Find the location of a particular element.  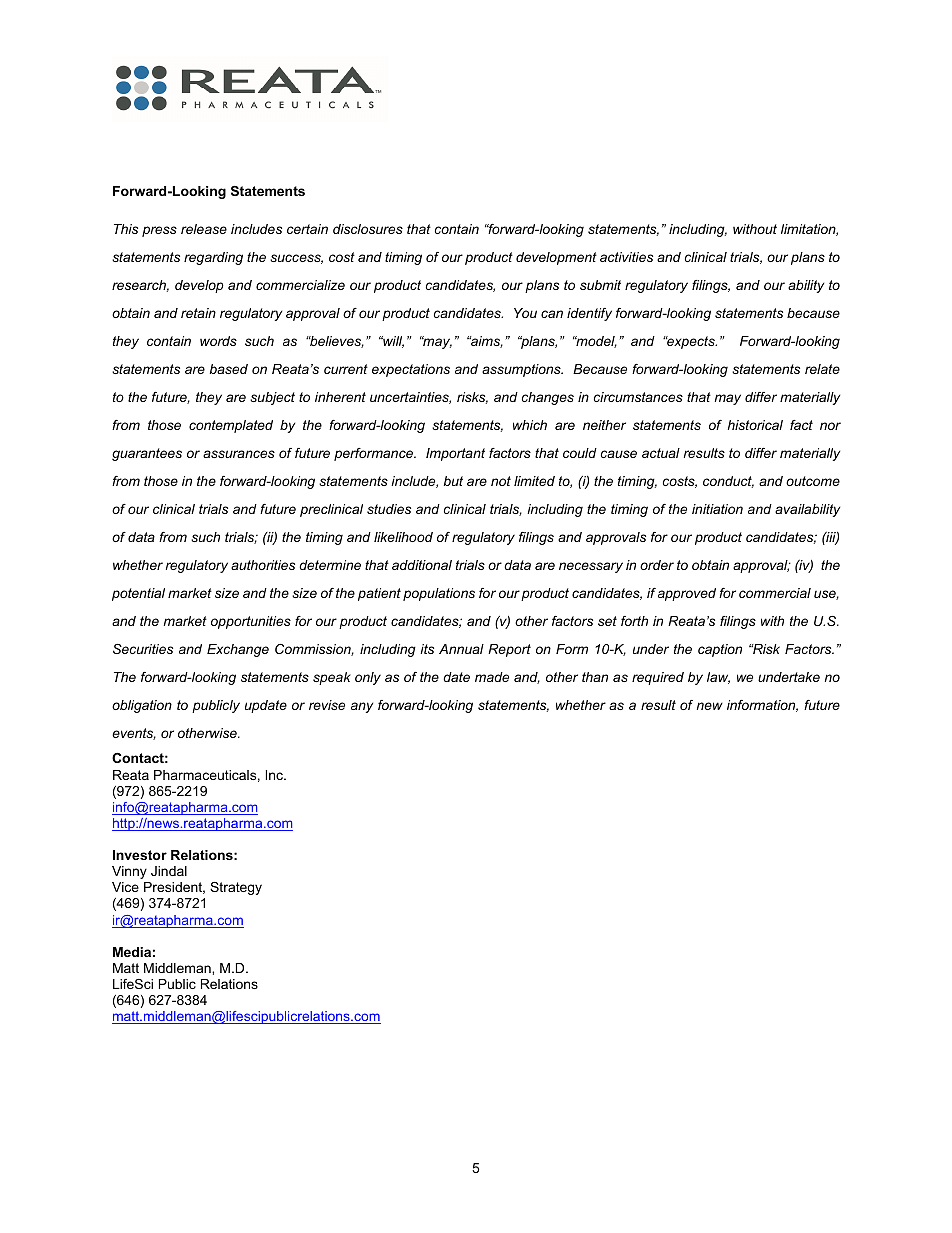

Strategy is located at coordinates (236, 888).
